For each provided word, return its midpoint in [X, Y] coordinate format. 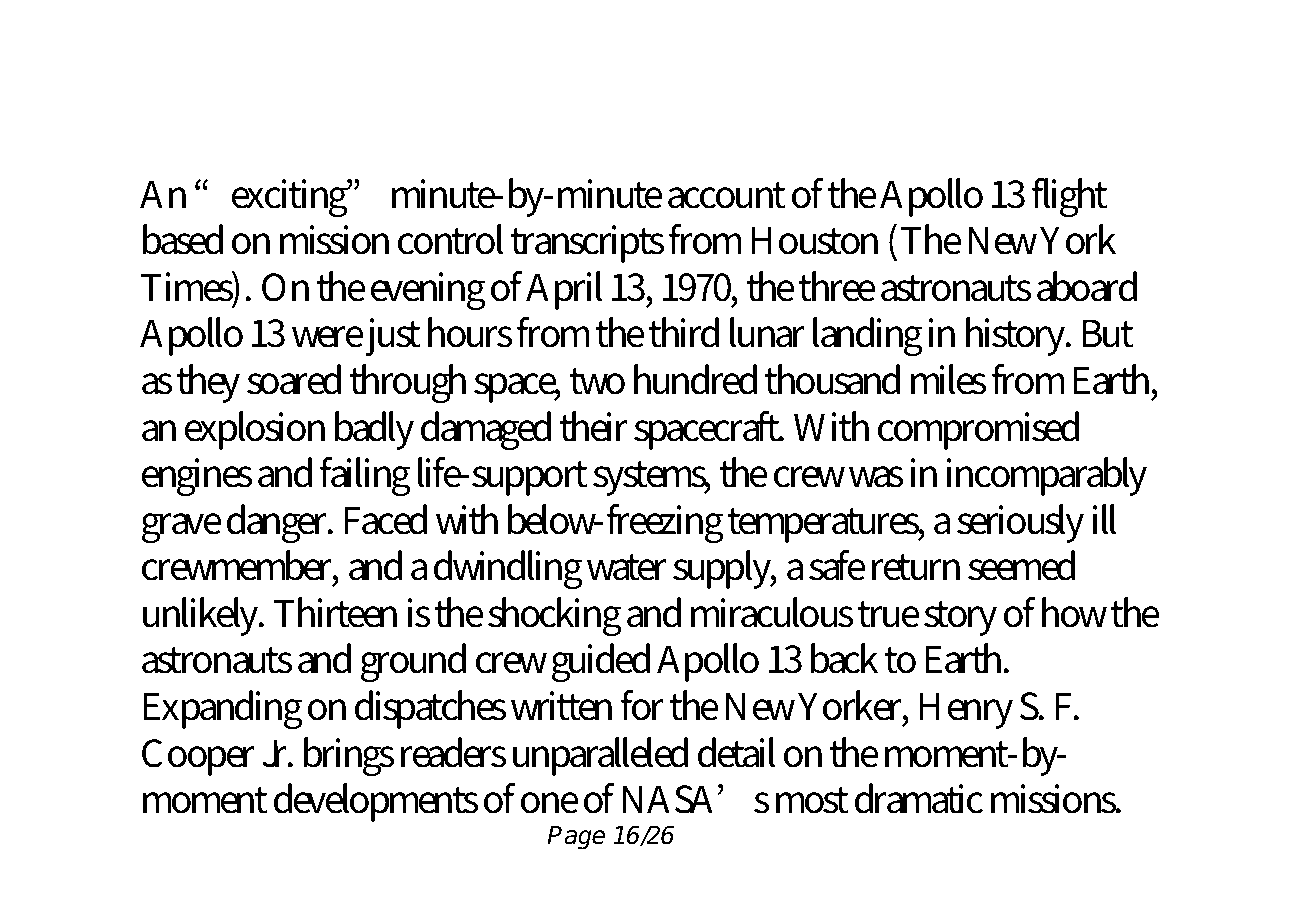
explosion [255, 430]
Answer [965, 75]
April [564, 290]
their [594, 426]
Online [210, 74]
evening [428, 291]
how [1074, 612]
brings [349, 757]
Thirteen [335, 612]
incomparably [1047, 476]
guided [601, 663]
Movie [792, 74]
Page [576, 838]
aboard [1087, 286]
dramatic [919, 798]
